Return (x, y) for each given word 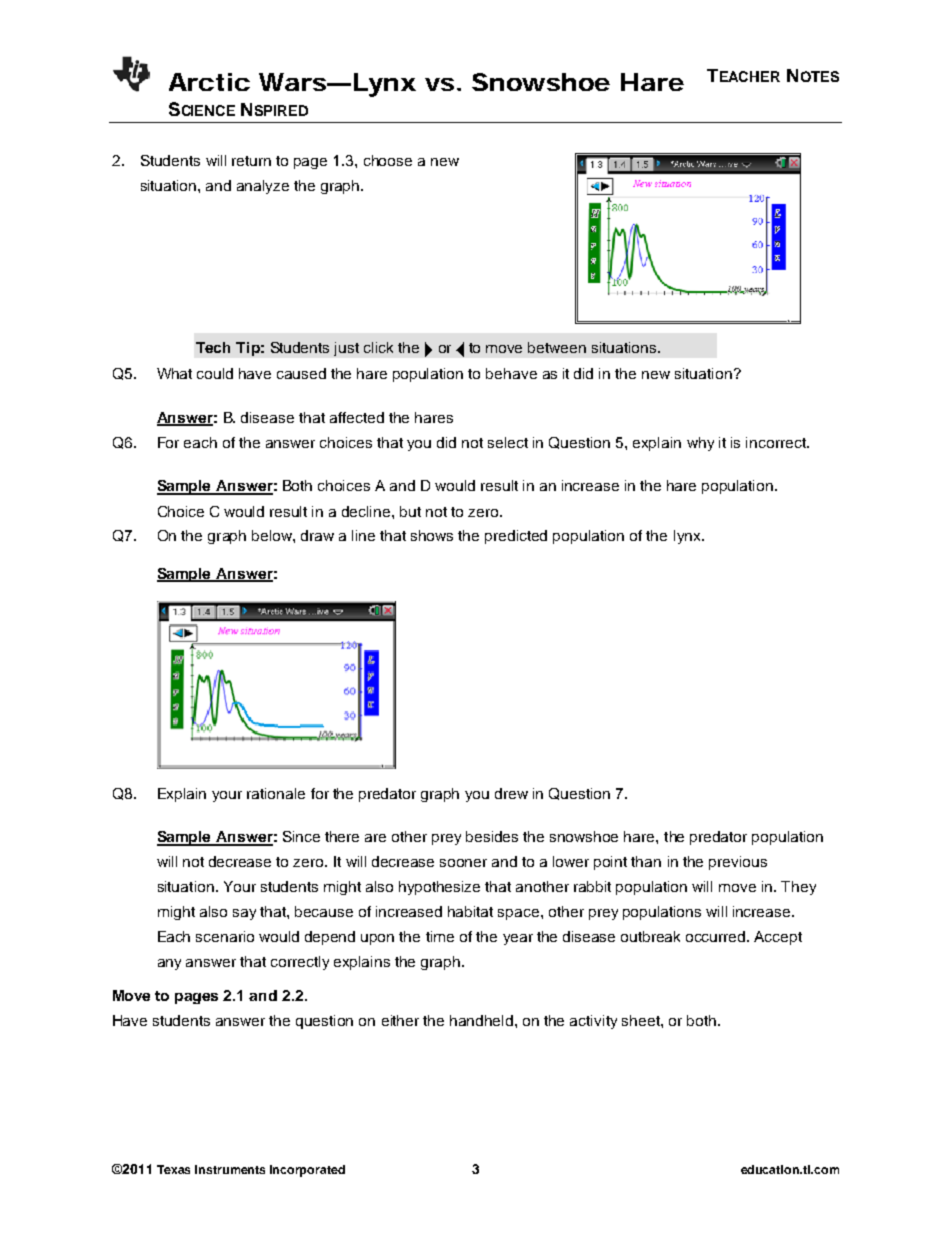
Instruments (230, 1169)
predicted (516, 537)
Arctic (209, 82)
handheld (483, 1020)
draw (317, 535)
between (557, 347)
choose (388, 160)
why (700, 444)
